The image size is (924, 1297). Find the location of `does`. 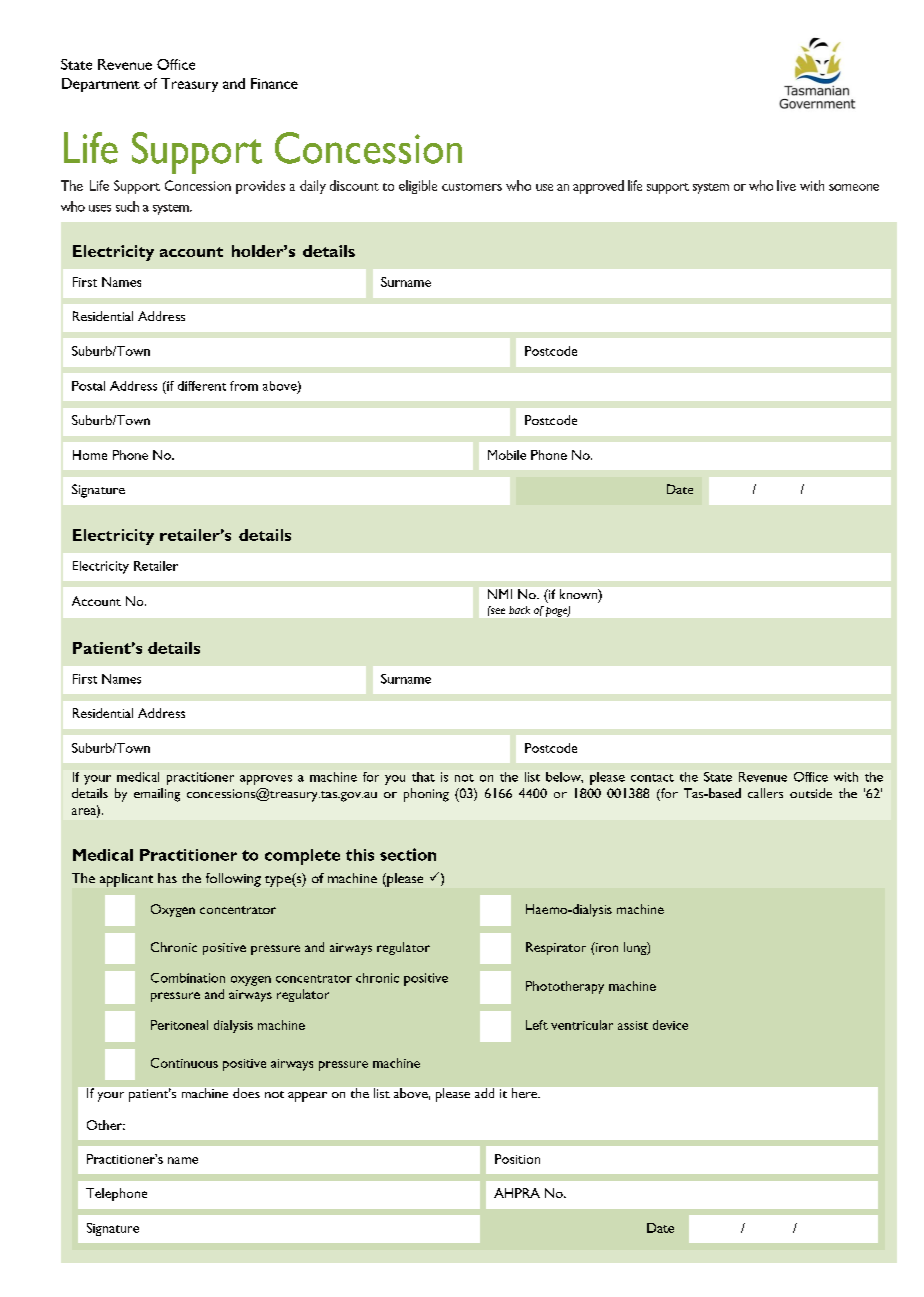

does is located at coordinates (246, 1093).
